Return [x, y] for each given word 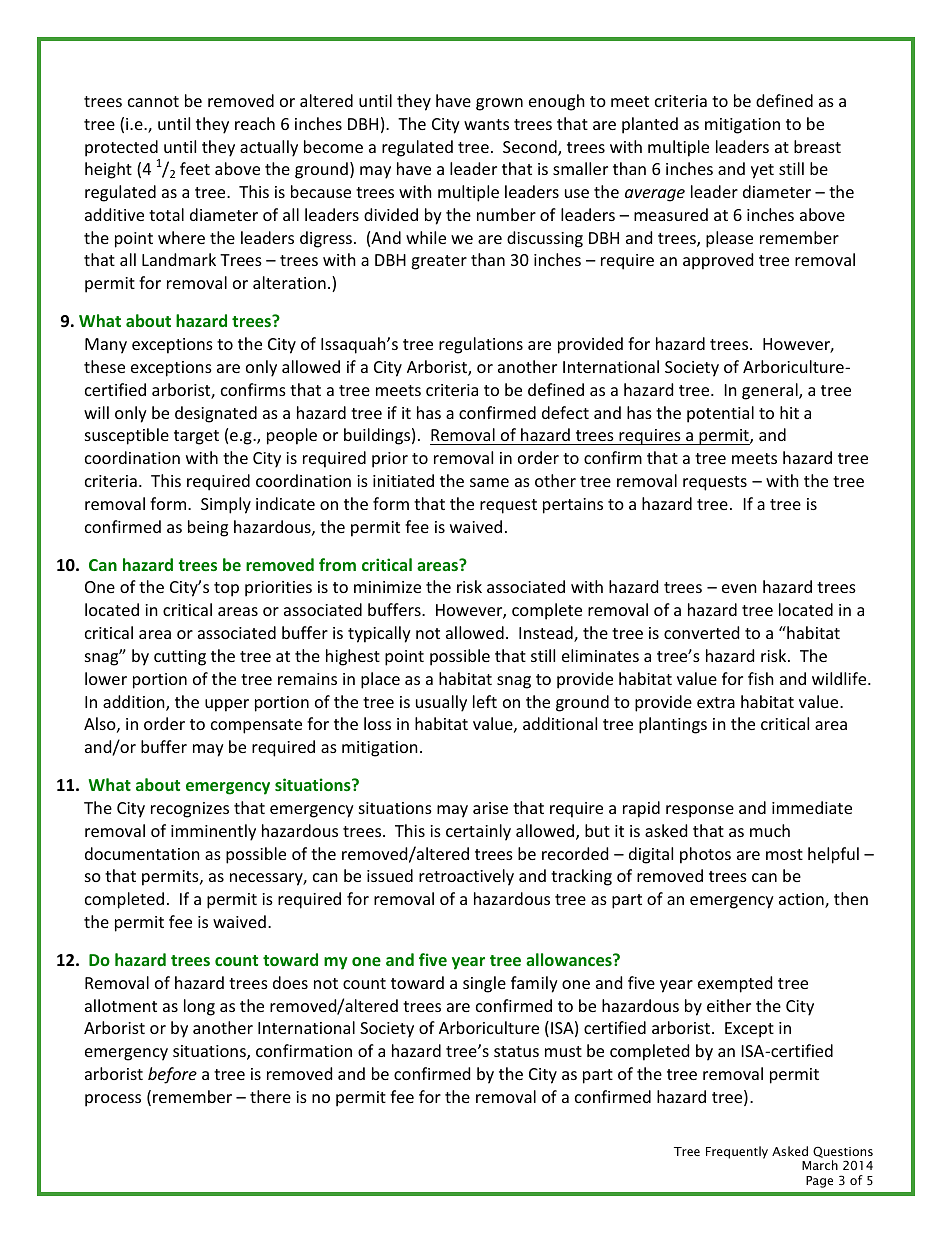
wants [486, 124]
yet [762, 171]
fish [761, 678]
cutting [180, 658]
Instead [547, 634]
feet [195, 168]
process [113, 1100]
